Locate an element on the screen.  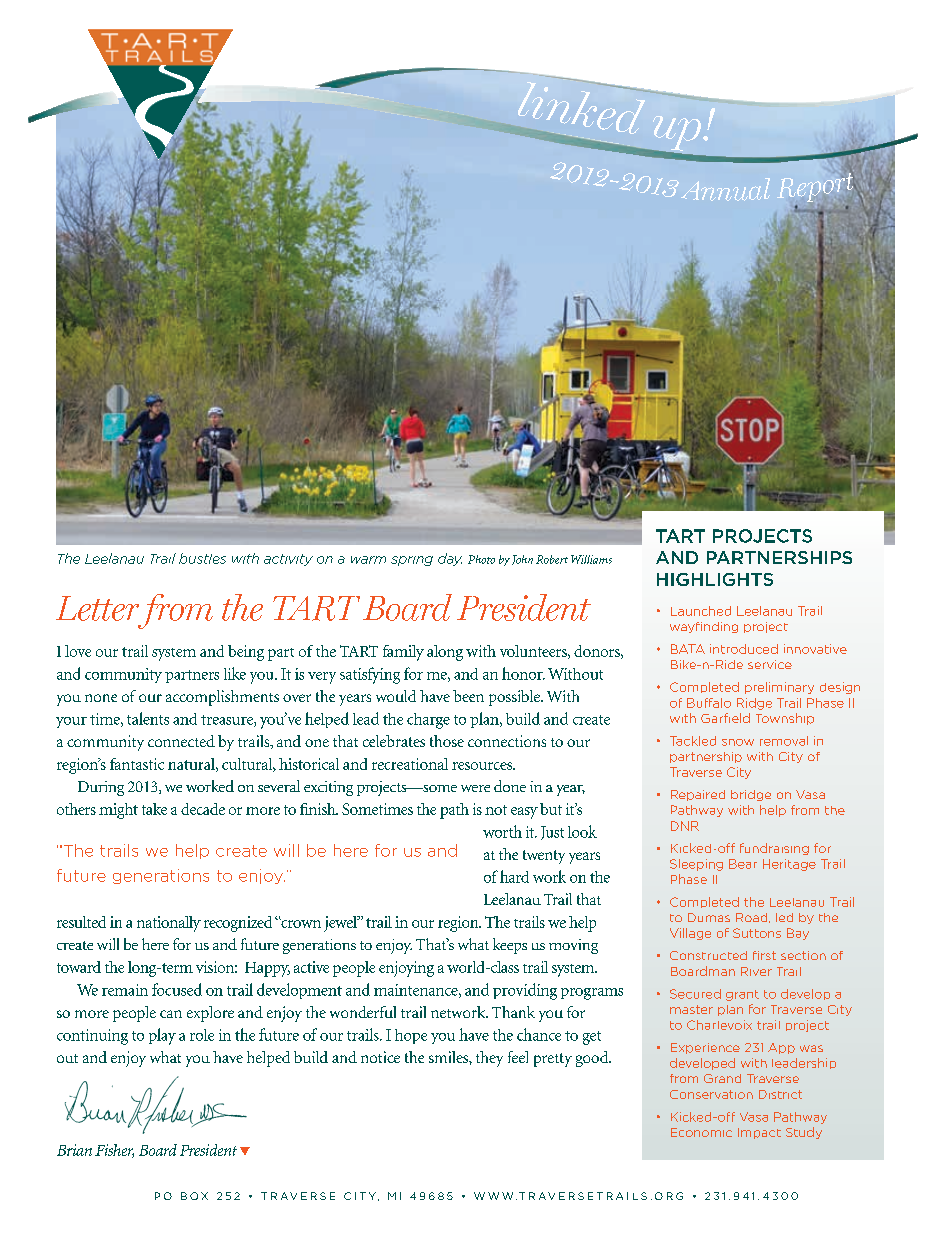
Impact is located at coordinates (759, 1133).
